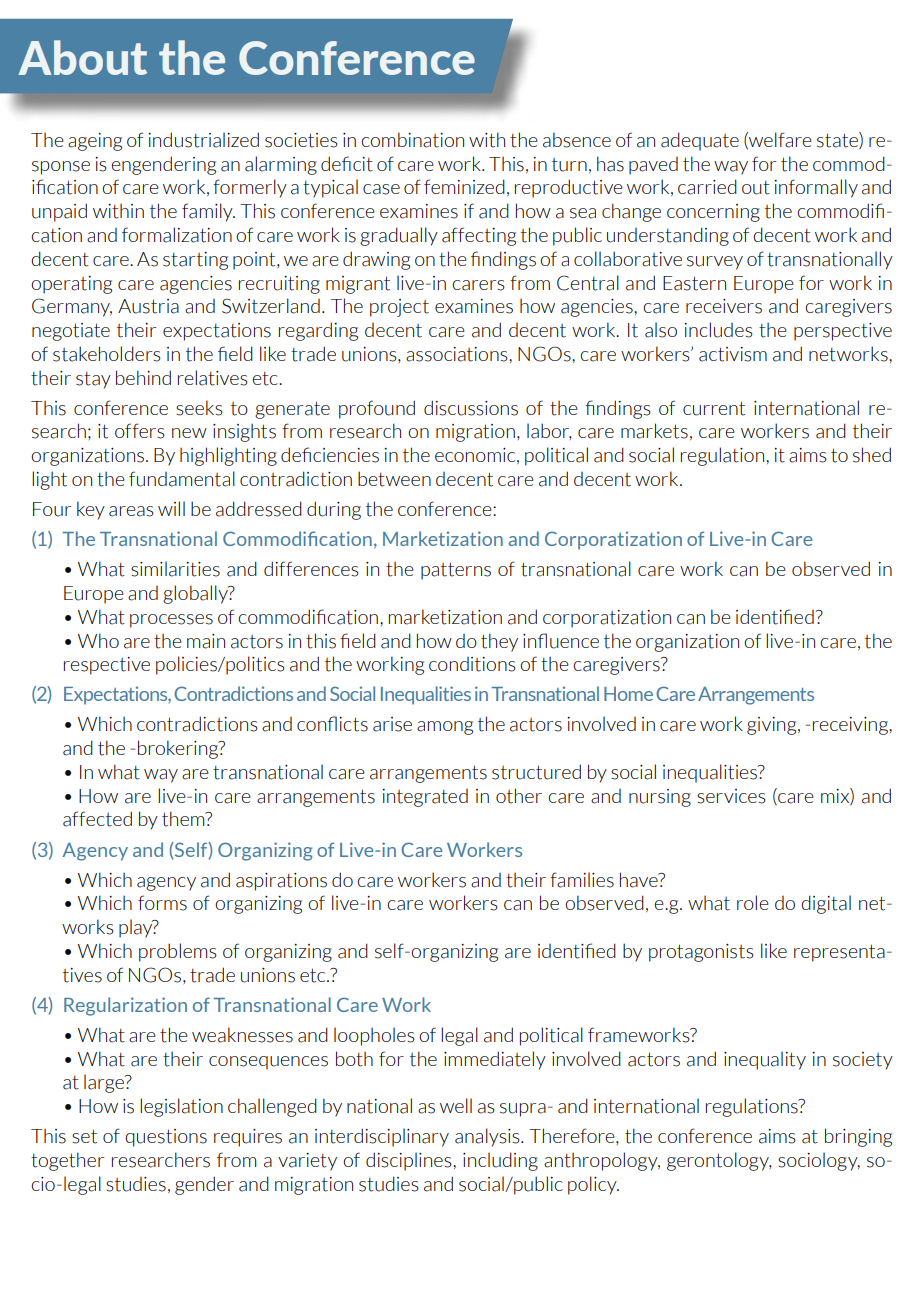 The height and width of the page is (1311, 924). What do you see at coordinates (82, 57) in the page?
I see `About` at bounding box center [82, 57].
